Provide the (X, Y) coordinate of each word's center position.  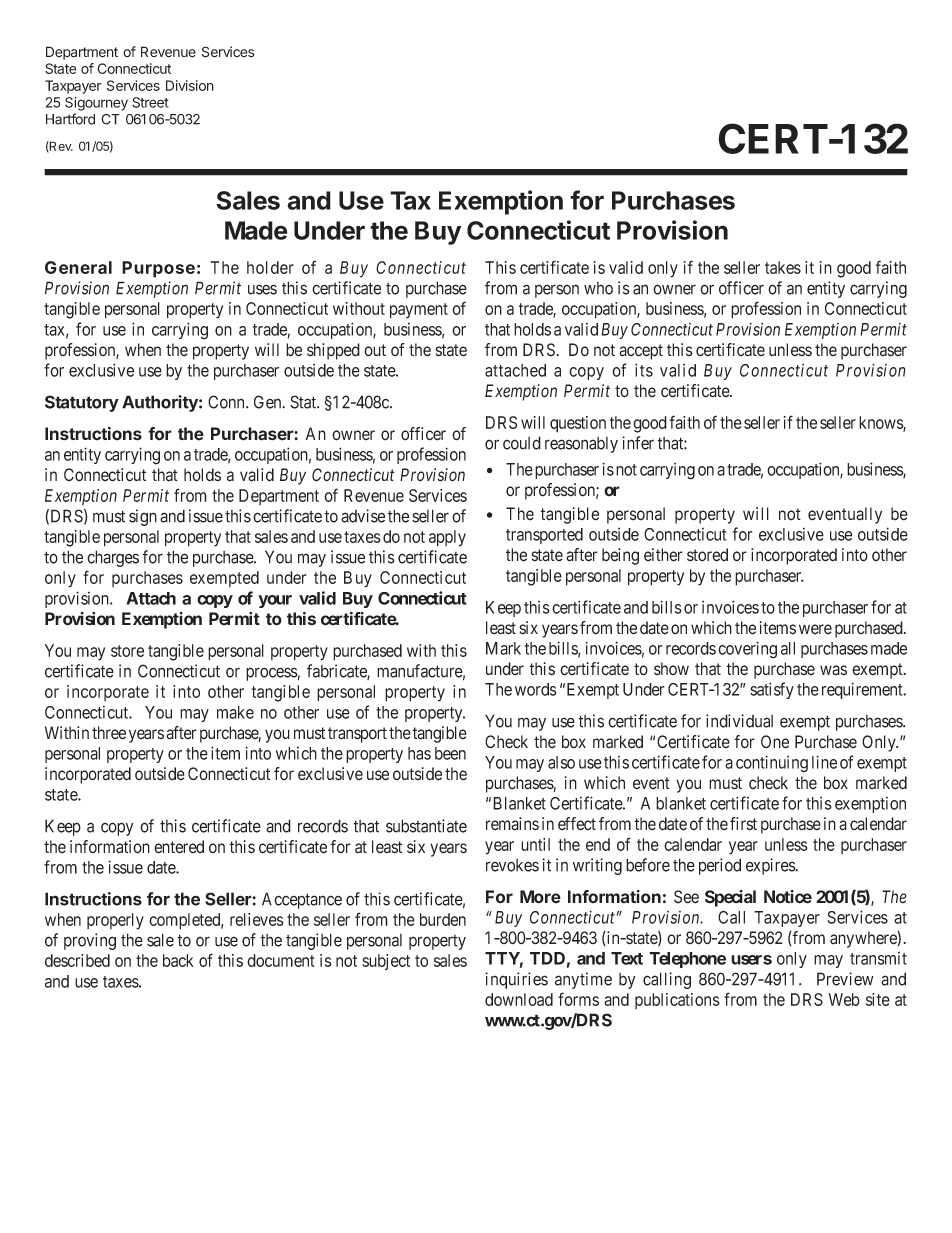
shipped (333, 351)
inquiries (516, 980)
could (522, 443)
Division (190, 85)
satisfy (772, 690)
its (644, 370)
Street (150, 102)
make (235, 712)
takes (783, 267)
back (178, 960)
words (536, 689)
